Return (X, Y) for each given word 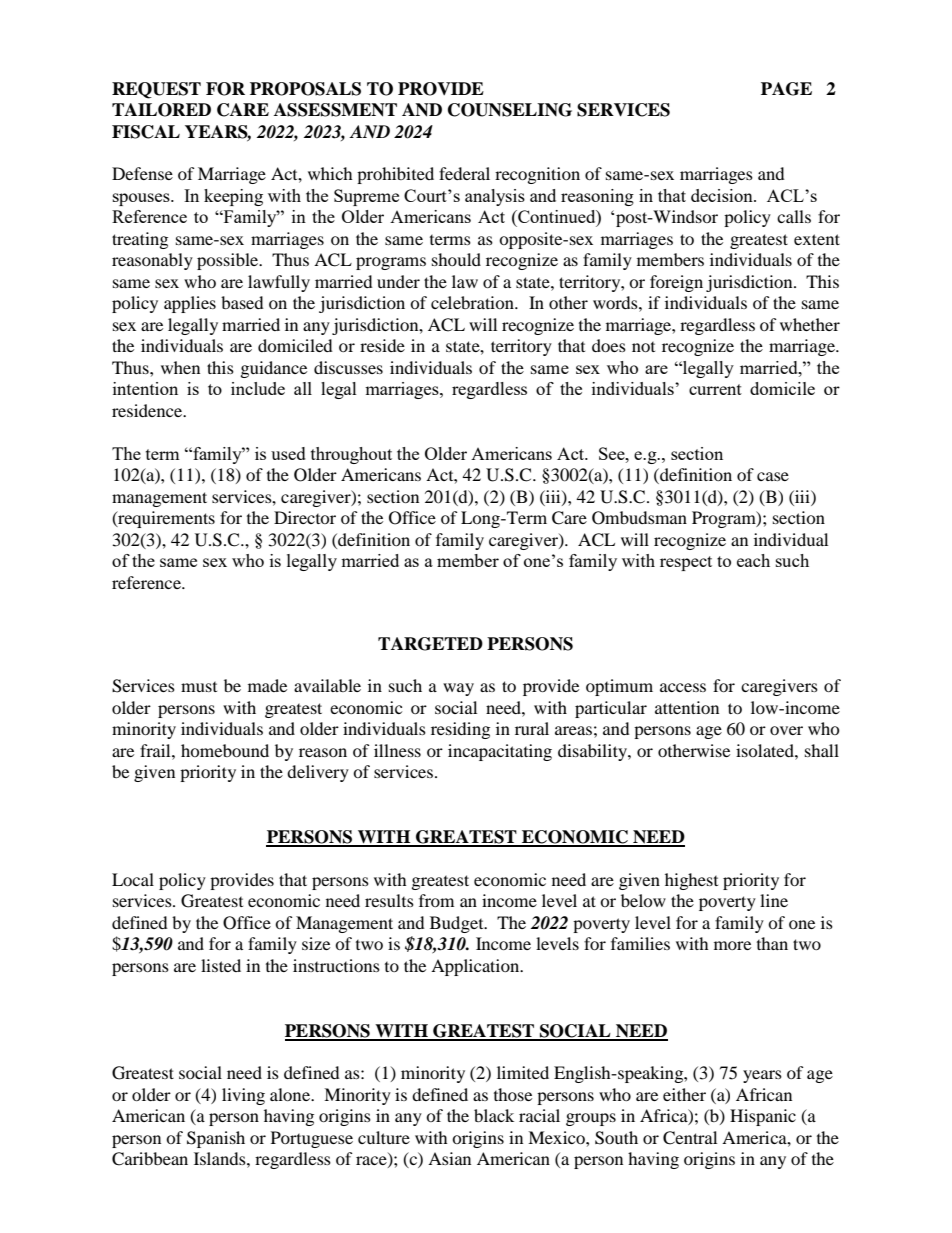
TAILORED (161, 110)
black (494, 1115)
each (753, 560)
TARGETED (430, 644)
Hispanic (763, 1117)
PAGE (786, 89)
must (199, 687)
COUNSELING (510, 110)
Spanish (216, 1139)
